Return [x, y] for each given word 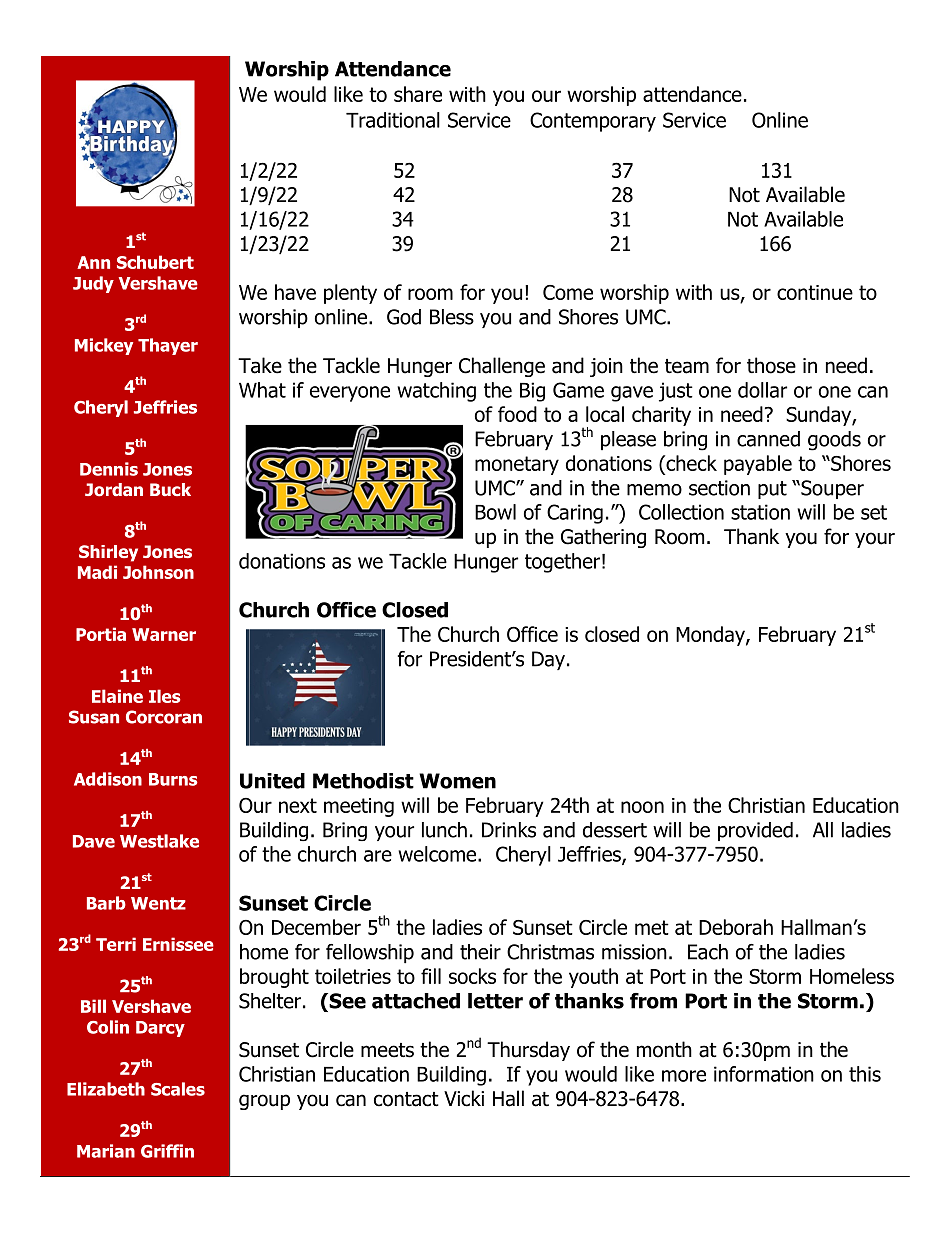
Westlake [159, 841]
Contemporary [593, 122]
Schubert [155, 262]
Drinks [509, 830]
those [771, 365]
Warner [164, 634]
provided [755, 831]
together [562, 563]
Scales [178, 1089]
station [760, 512]
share [418, 94]
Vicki [464, 1098]
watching [436, 392]
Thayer [168, 346]
